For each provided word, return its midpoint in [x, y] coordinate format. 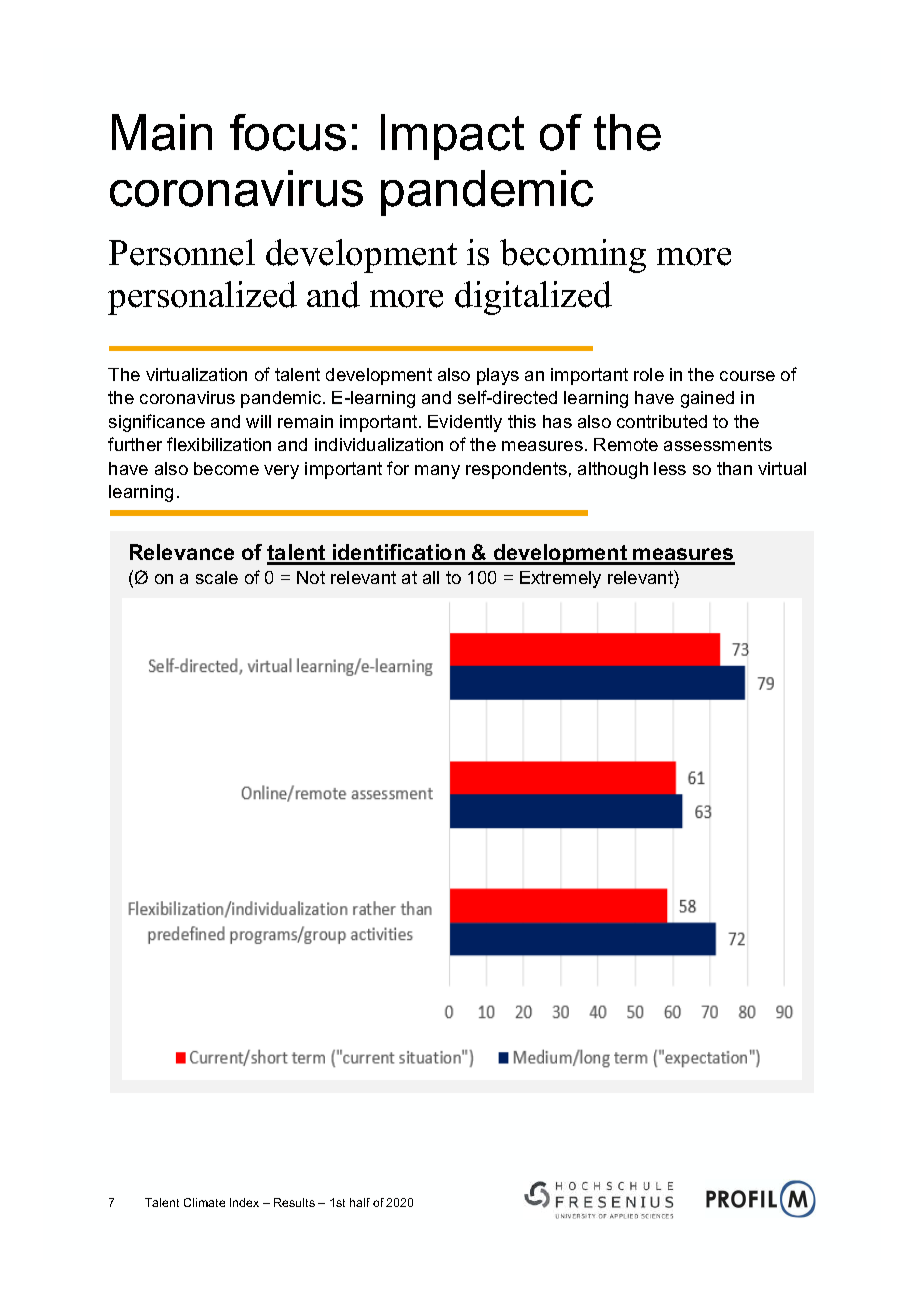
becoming [573, 256]
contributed [662, 421]
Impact [452, 137]
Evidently [465, 423]
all [431, 577]
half [360, 1202]
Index [244, 1202]
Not [311, 577]
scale [217, 577]
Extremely [560, 579]
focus [288, 132]
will [258, 421]
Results [294, 1202]
